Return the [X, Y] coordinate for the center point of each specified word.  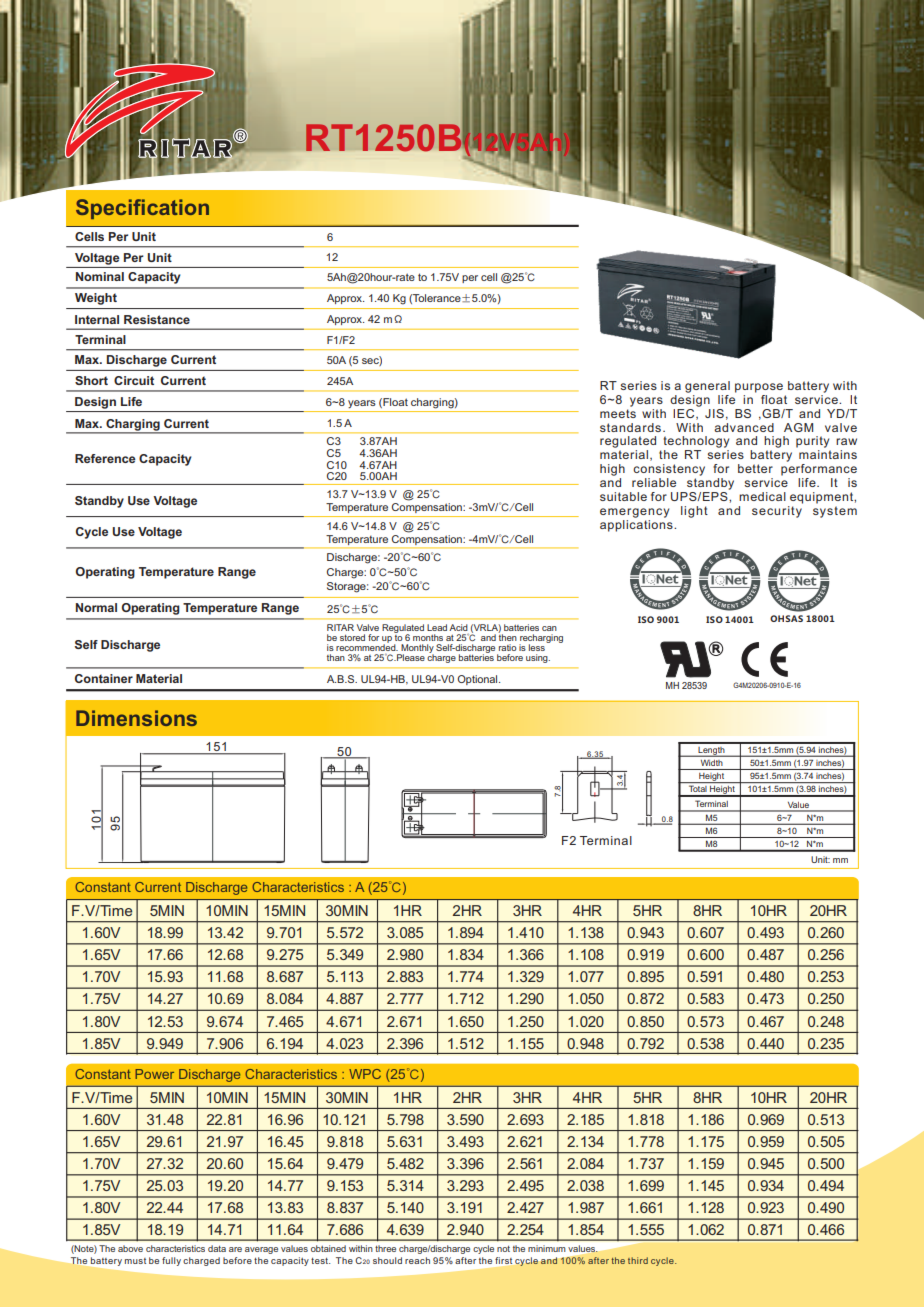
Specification [142, 209]
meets [618, 412]
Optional [478, 680]
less [537, 647]
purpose [759, 388]
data [217, 1248]
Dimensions [136, 718]
